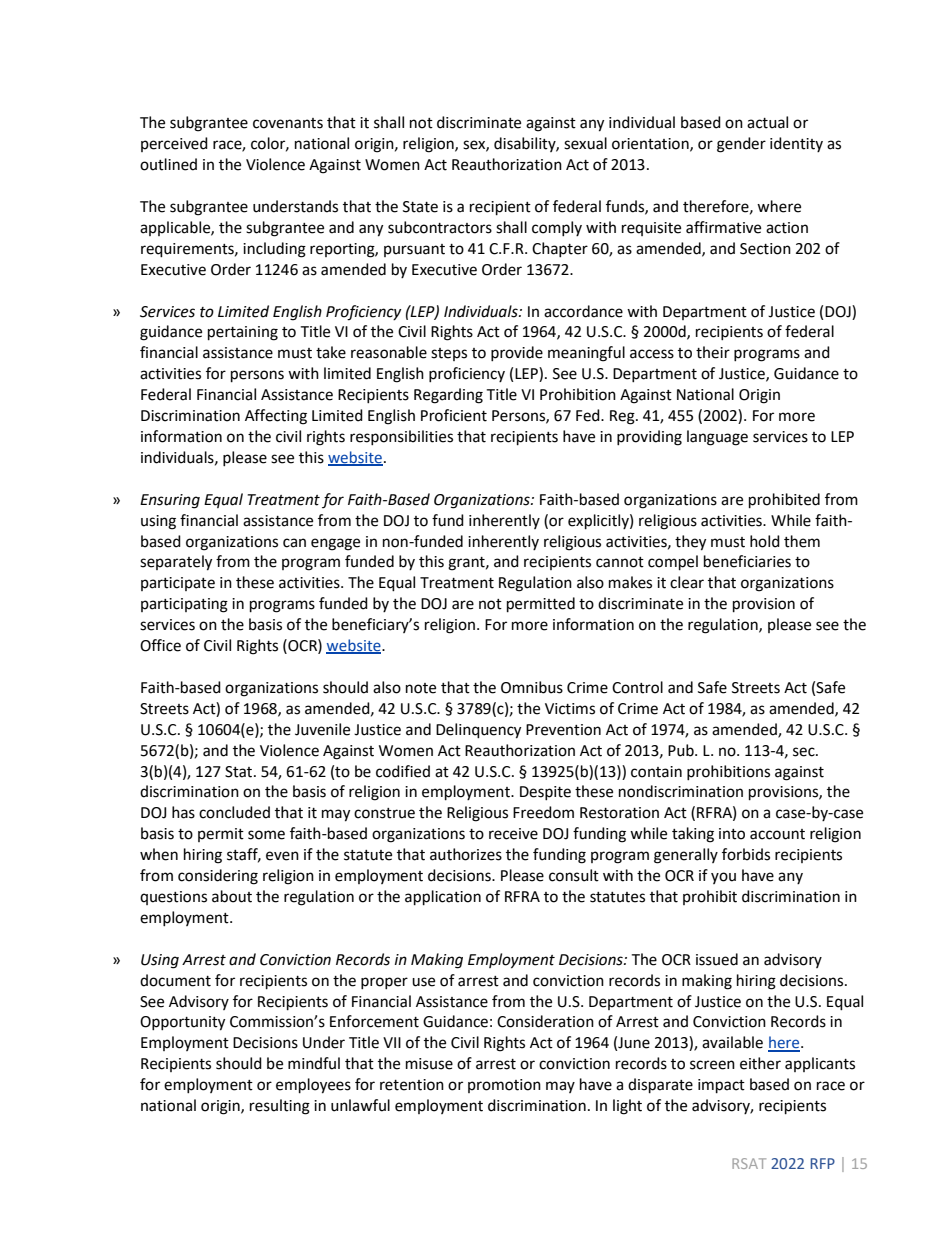 The width and height of the screenshot is (952, 1233). I want to click on sexual, so click(585, 143).
